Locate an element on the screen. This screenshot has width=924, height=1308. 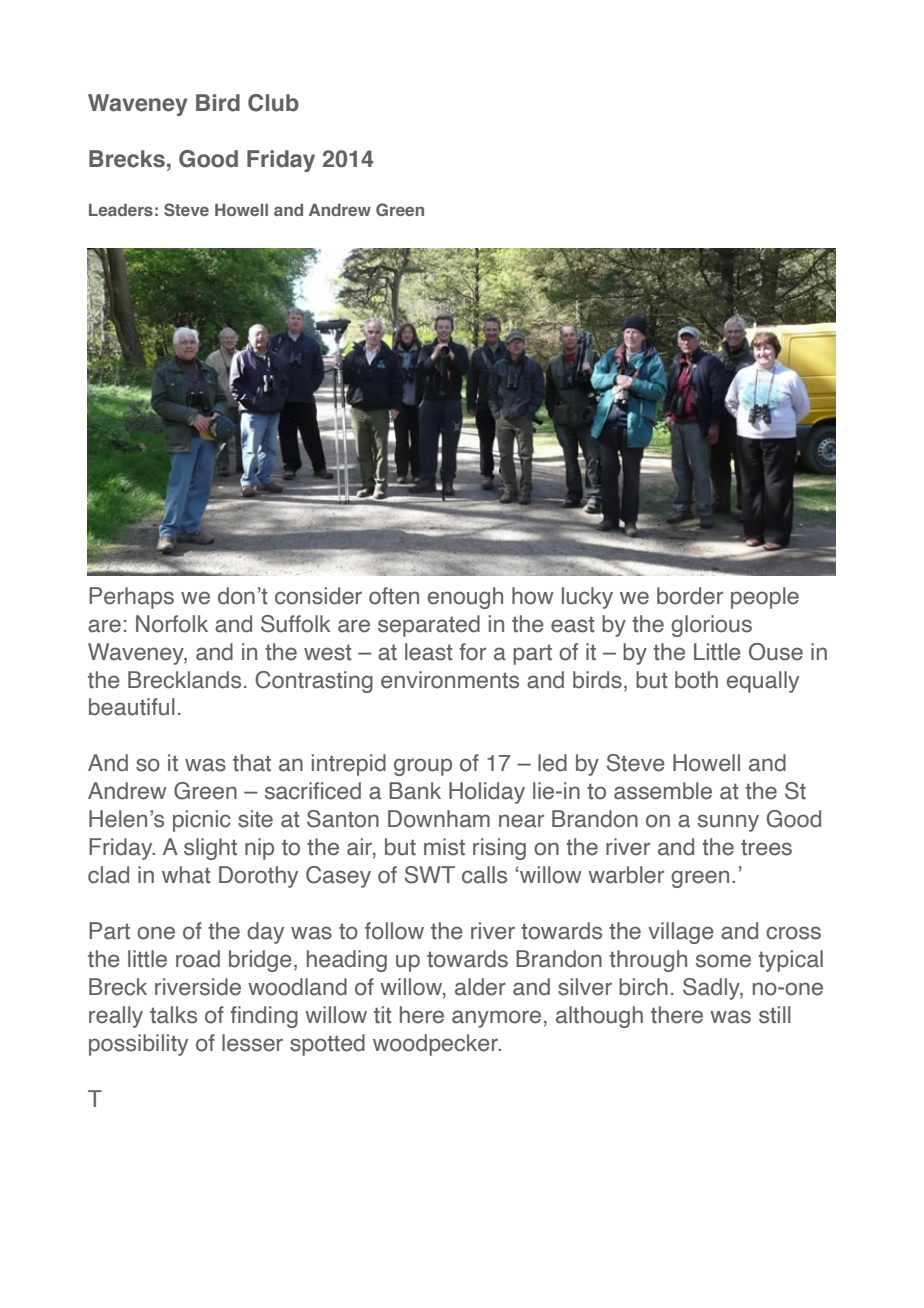
what is located at coordinates (186, 875).
